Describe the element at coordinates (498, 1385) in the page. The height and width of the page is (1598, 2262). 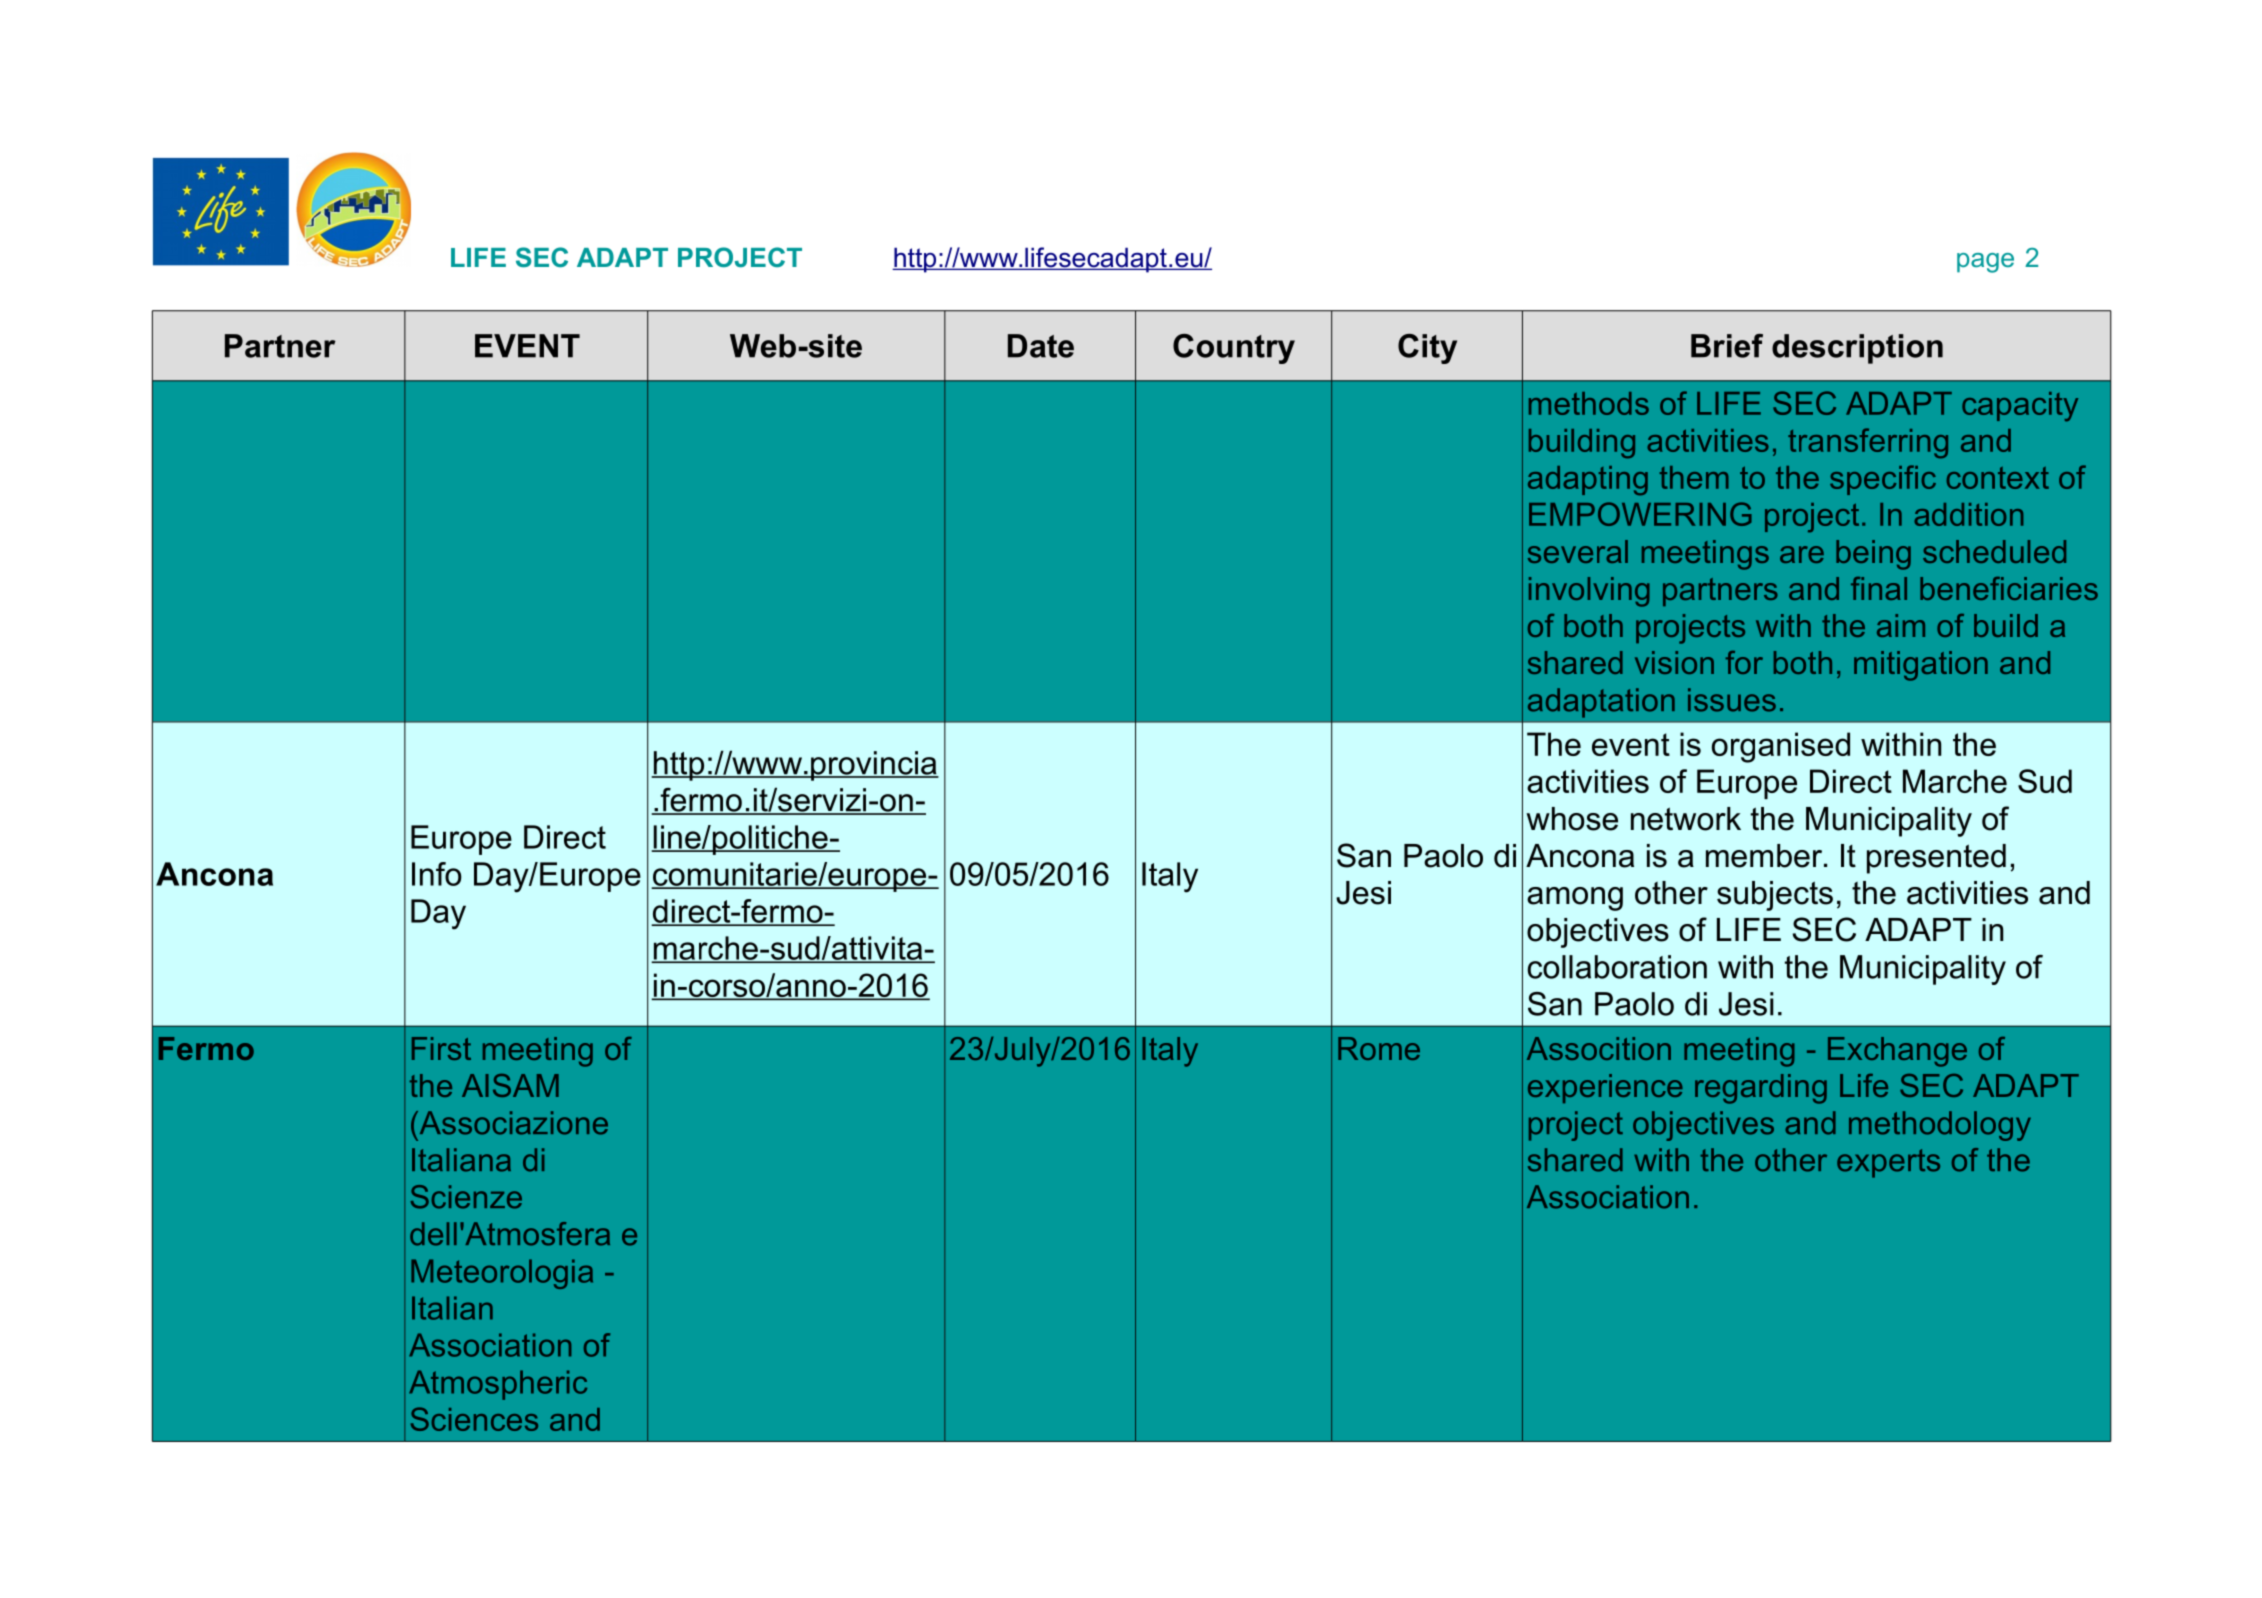
I see `Atmospheric` at that location.
